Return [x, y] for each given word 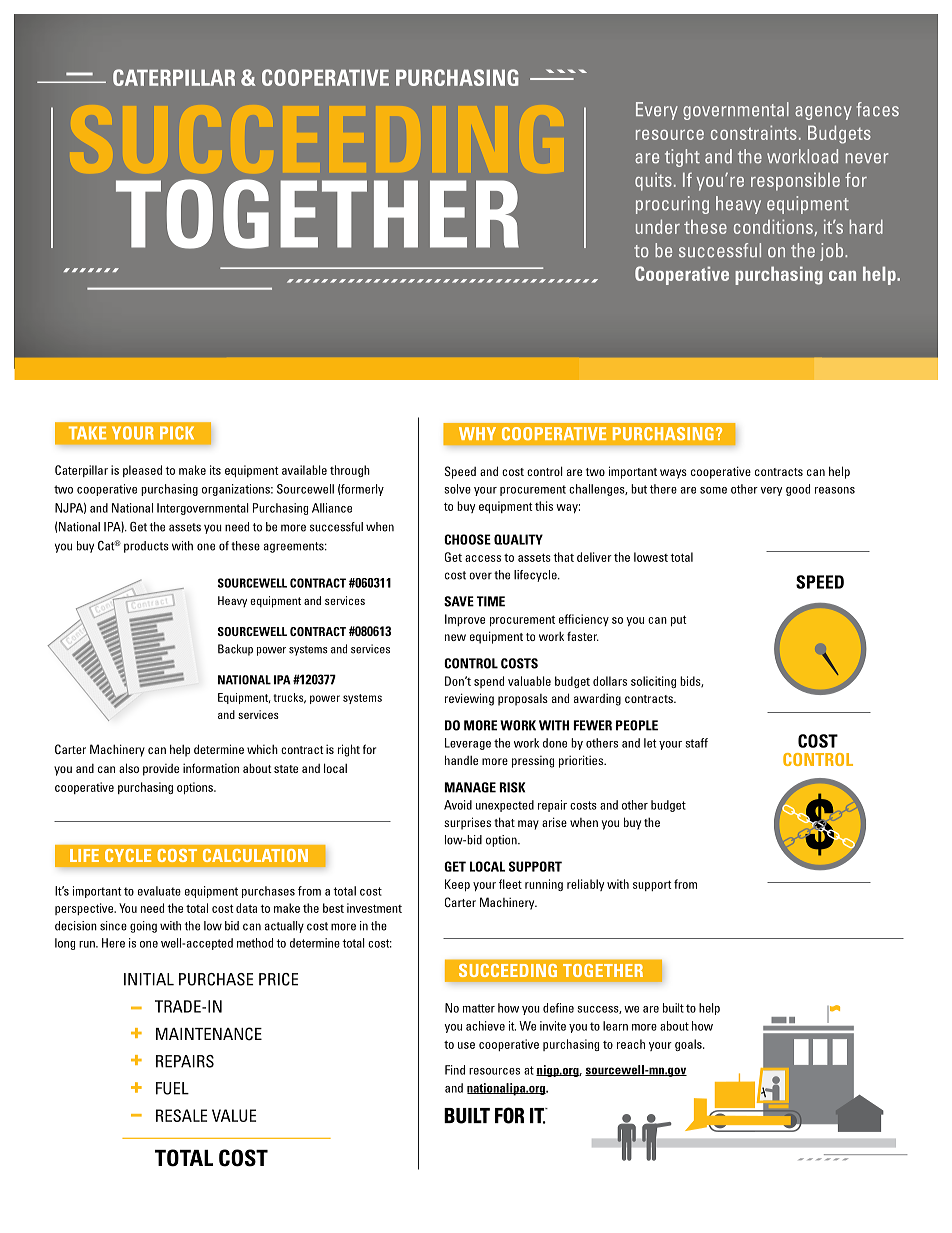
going [143, 927]
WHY [477, 433]
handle [461, 760]
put [679, 621]
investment [374, 908]
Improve [465, 620]
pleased [142, 471]
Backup [235, 650]
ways [673, 474]
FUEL [172, 1088]
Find [455, 1070]
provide [161, 770]
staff [696, 743]
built [673, 1008]
